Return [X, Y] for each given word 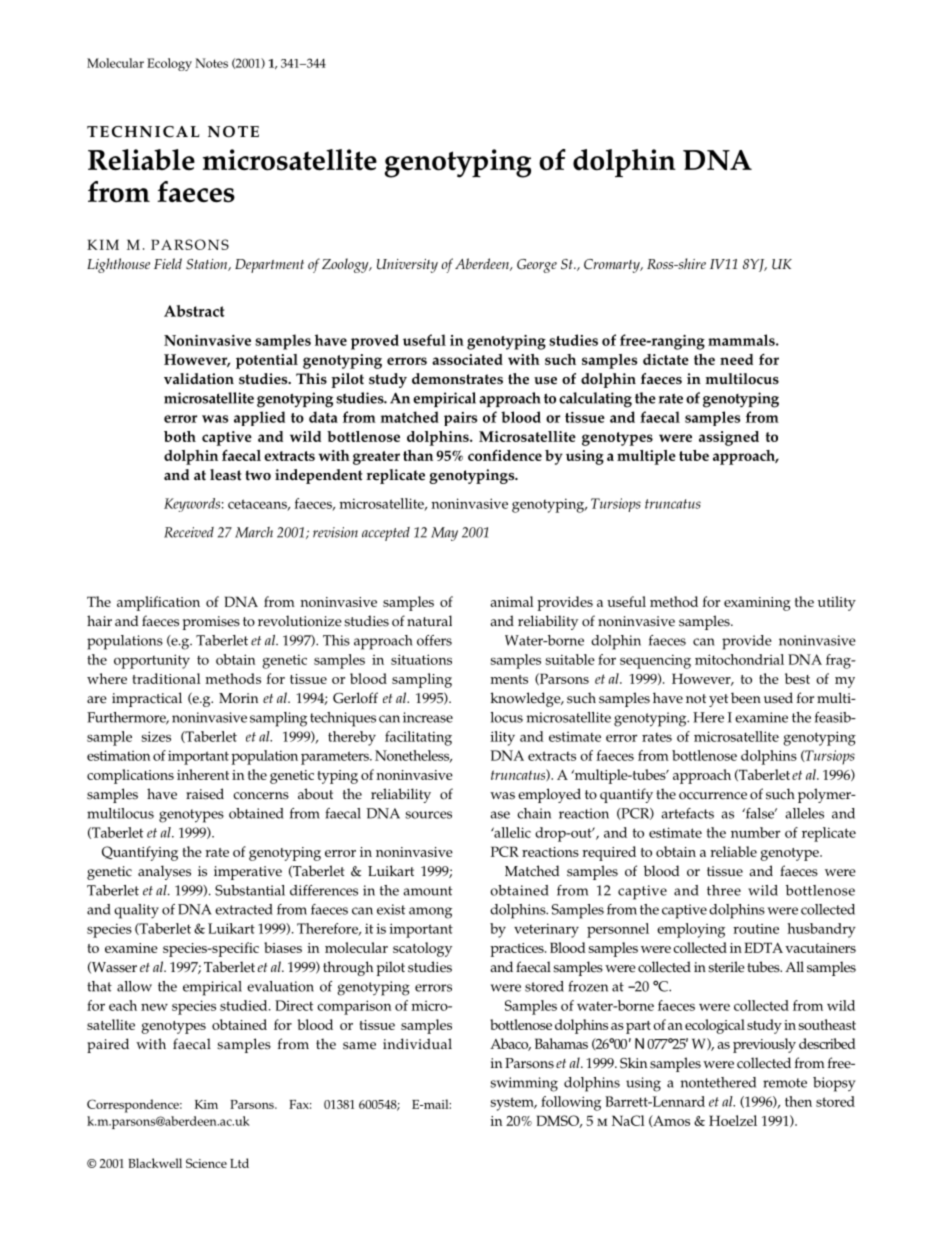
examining [757, 604]
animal [512, 601]
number [755, 832]
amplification [158, 603]
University [407, 266]
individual [417, 1043]
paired [108, 1045]
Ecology [169, 64]
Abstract [194, 311]
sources [428, 815]
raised [205, 794]
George [537, 266]
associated [467, 359]
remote [785, 1083]
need [736, 359]
